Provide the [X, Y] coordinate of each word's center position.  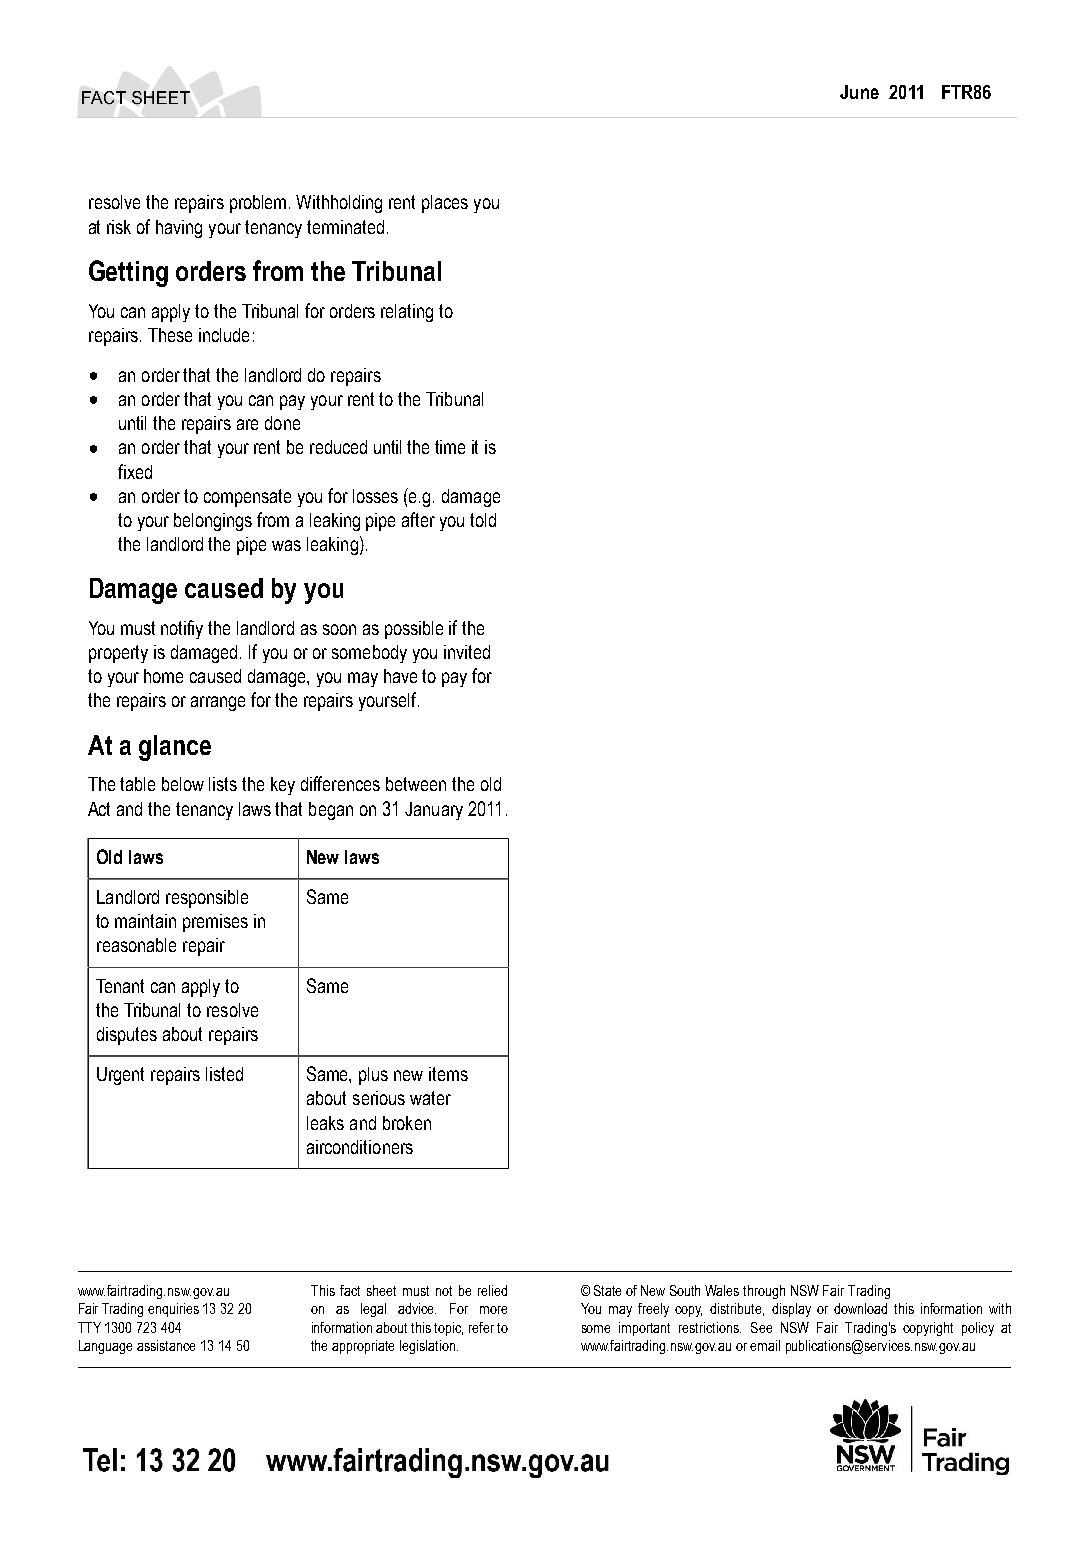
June [859, 92]
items [448, 1074]
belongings [213, 522]
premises [215, 923]
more [493, 1310]
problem [260, 204]
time [450, 447]
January [434, 811]
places [445, 204]
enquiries [173, 1310]
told [483, 520]
